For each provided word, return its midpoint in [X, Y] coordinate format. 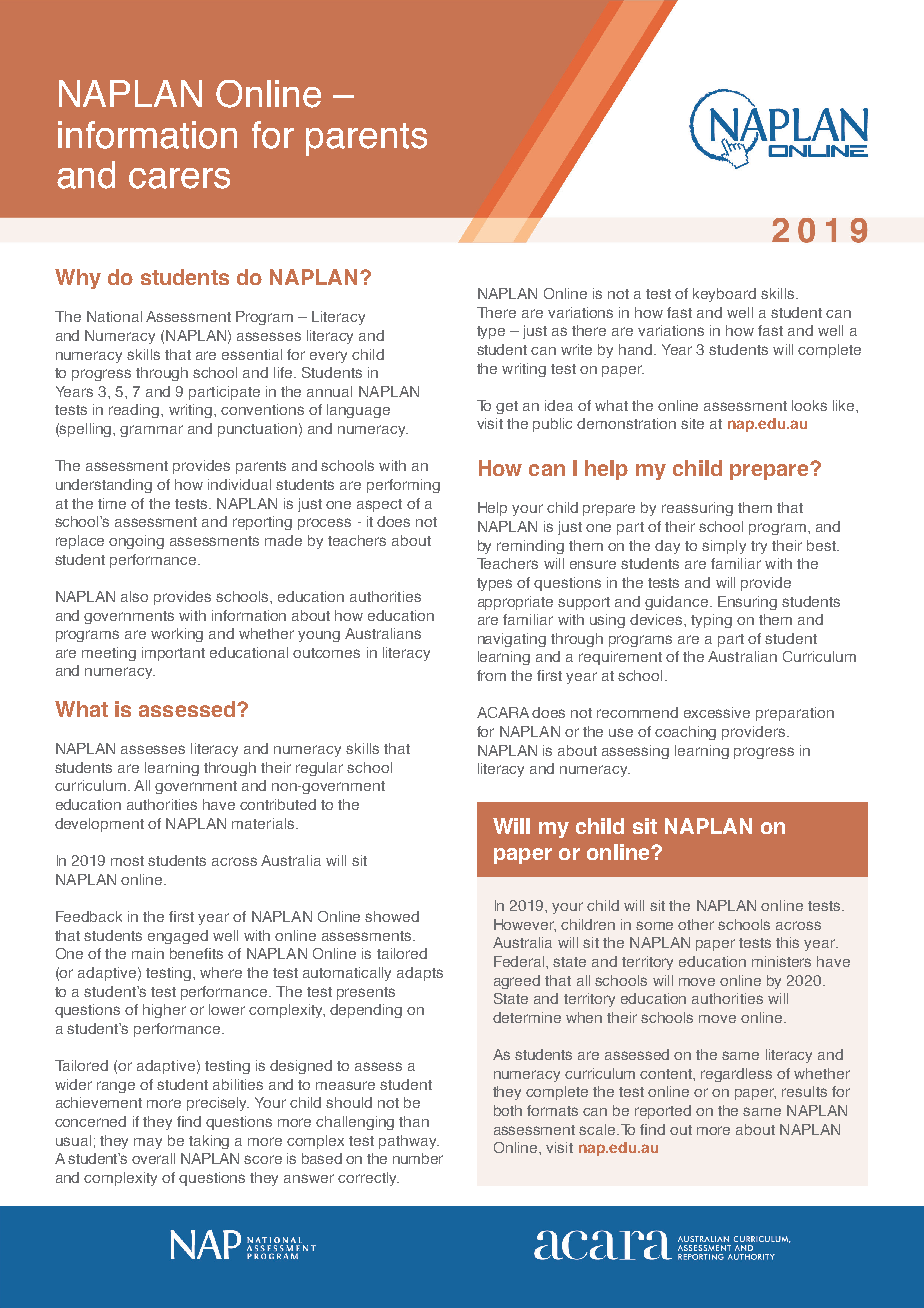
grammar [151, 431]
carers [179, 178]
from [491, 675]
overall [153, 1158]
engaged [178, 937]
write [576, 349]
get [507, 407]
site [692, 423]
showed [392, 916]
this [787, 942]
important [173, 654]
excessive [717, 712]
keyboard [724, 295]
